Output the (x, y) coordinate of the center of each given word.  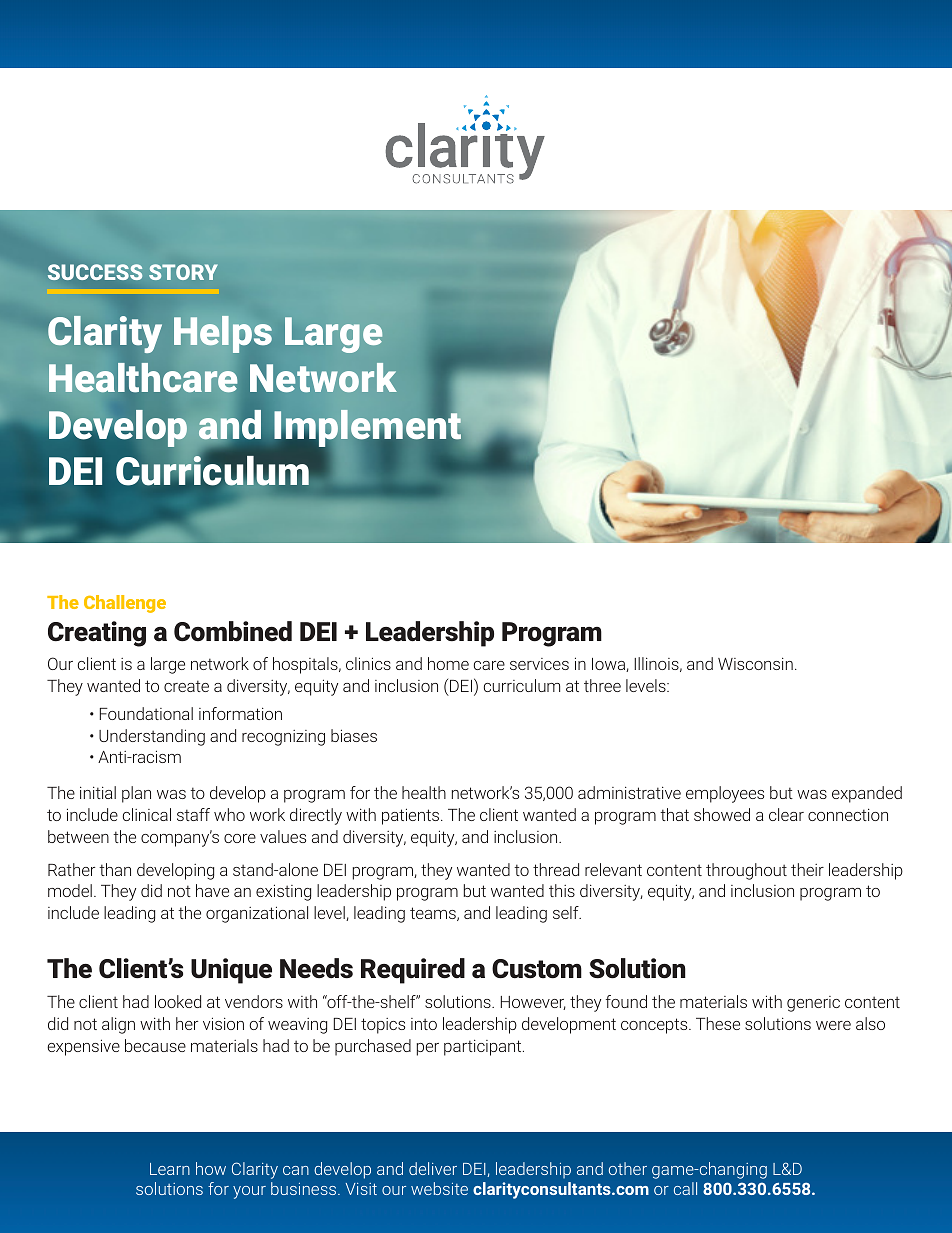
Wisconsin (755, 664)
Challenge (125, 604)
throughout (746, 871)
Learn (170, 1169)
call (685, 1188)
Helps (223, 334)
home (448, 663)
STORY (183, 272)
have (212, 890)
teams (434, 914)
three (602, 685)
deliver (433, 1168)
